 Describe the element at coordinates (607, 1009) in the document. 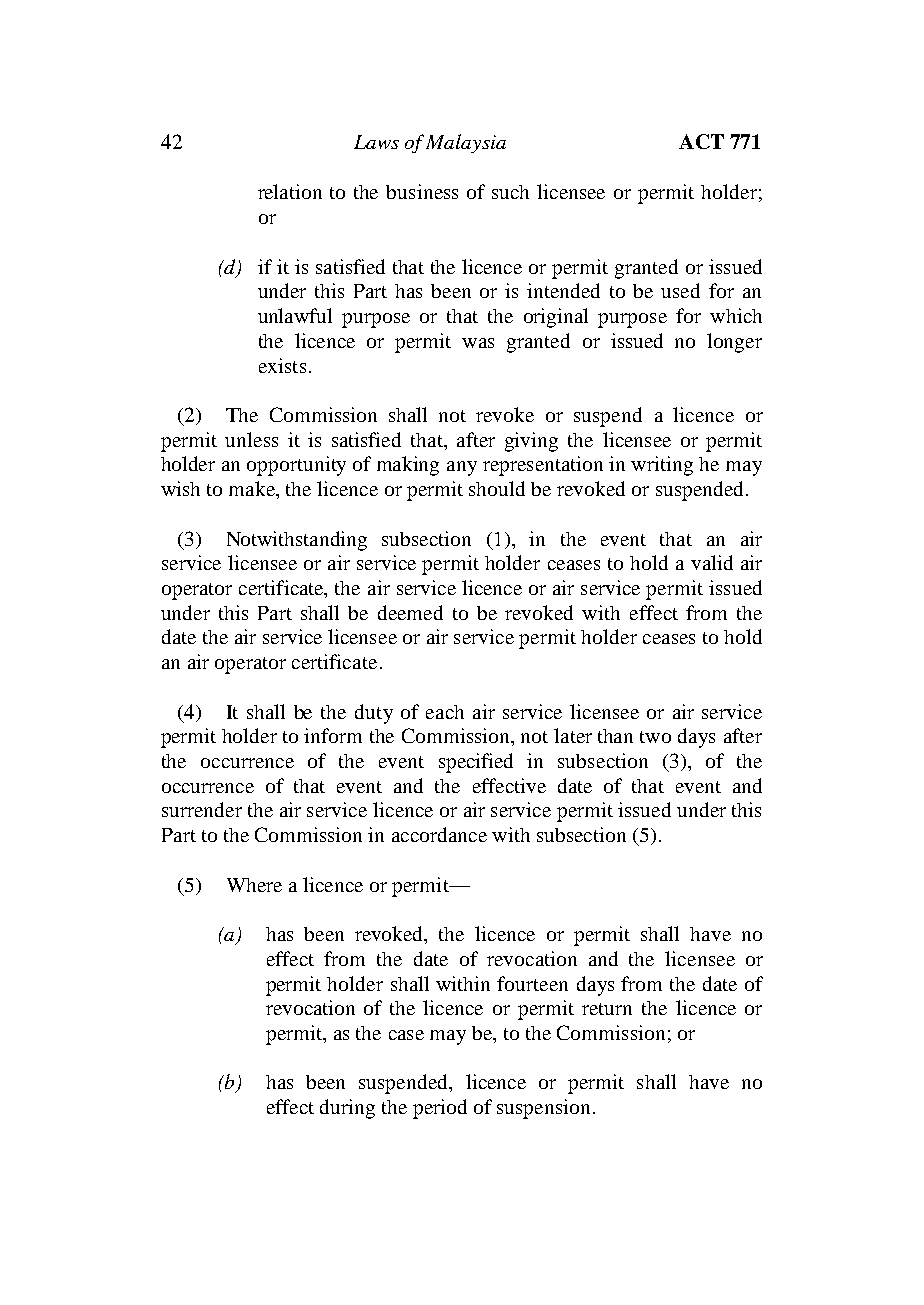

I see `return` at that location.
